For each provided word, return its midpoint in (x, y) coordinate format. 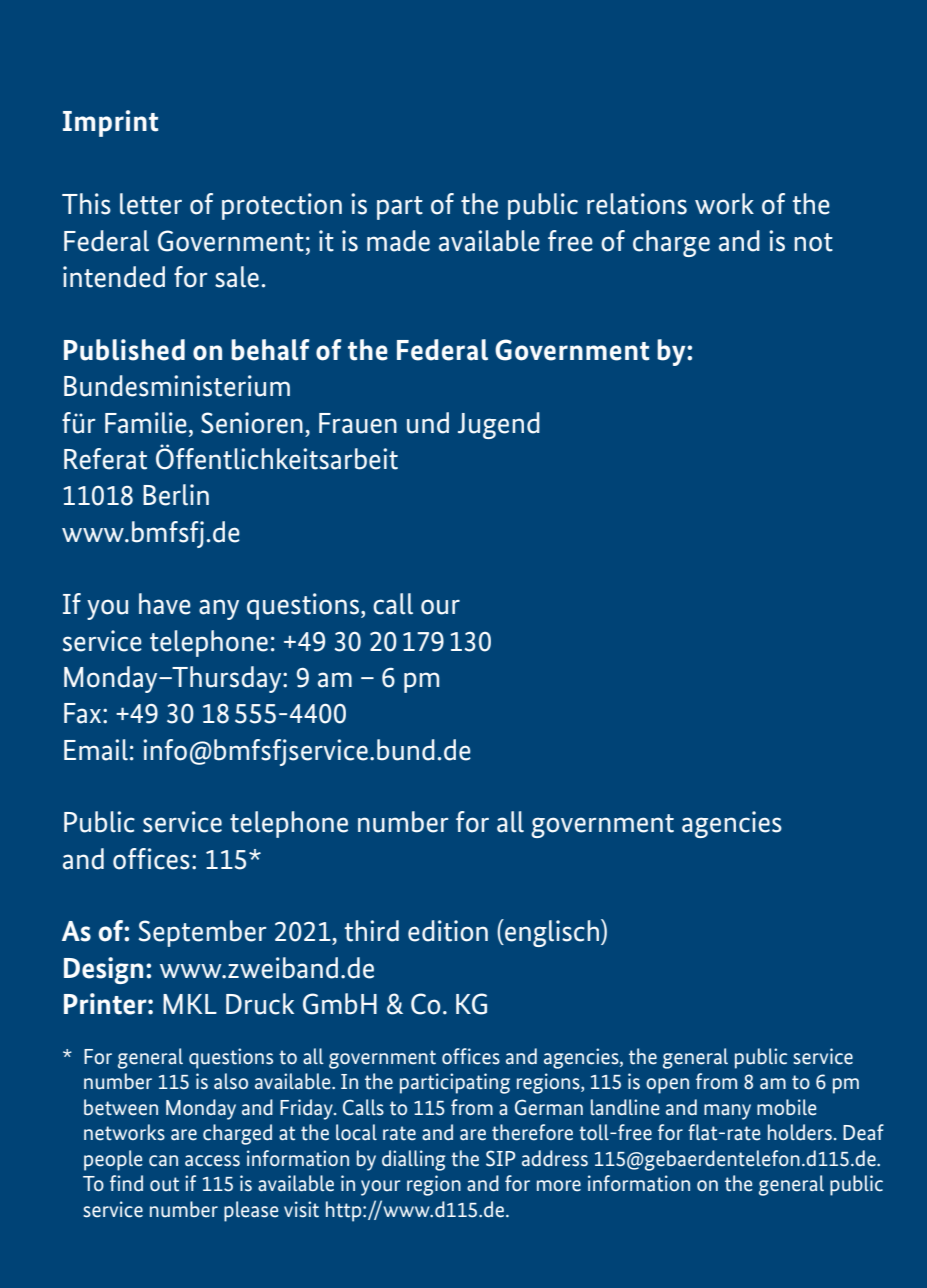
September (203, 933)
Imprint (110, 123)
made (398, 241)
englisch (552, 933)
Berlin (176, 495)
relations (637, 204)
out (164, 1184)
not (813, 242)
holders (800, 1132)
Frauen (358, 423)
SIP (501, 1158)
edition (448, 931)
